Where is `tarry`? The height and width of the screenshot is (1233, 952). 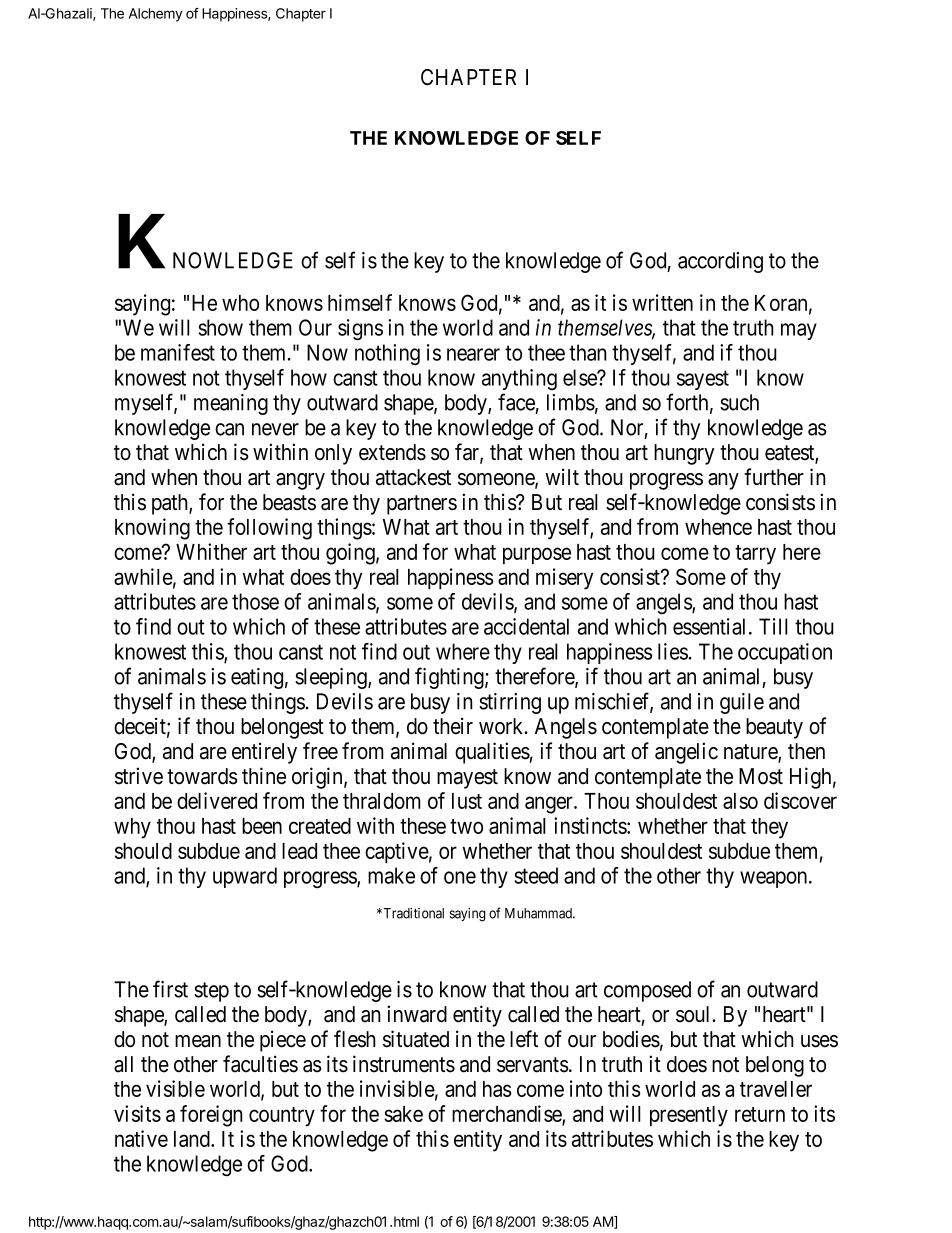
tarry is located at coordinates (755, 555).
